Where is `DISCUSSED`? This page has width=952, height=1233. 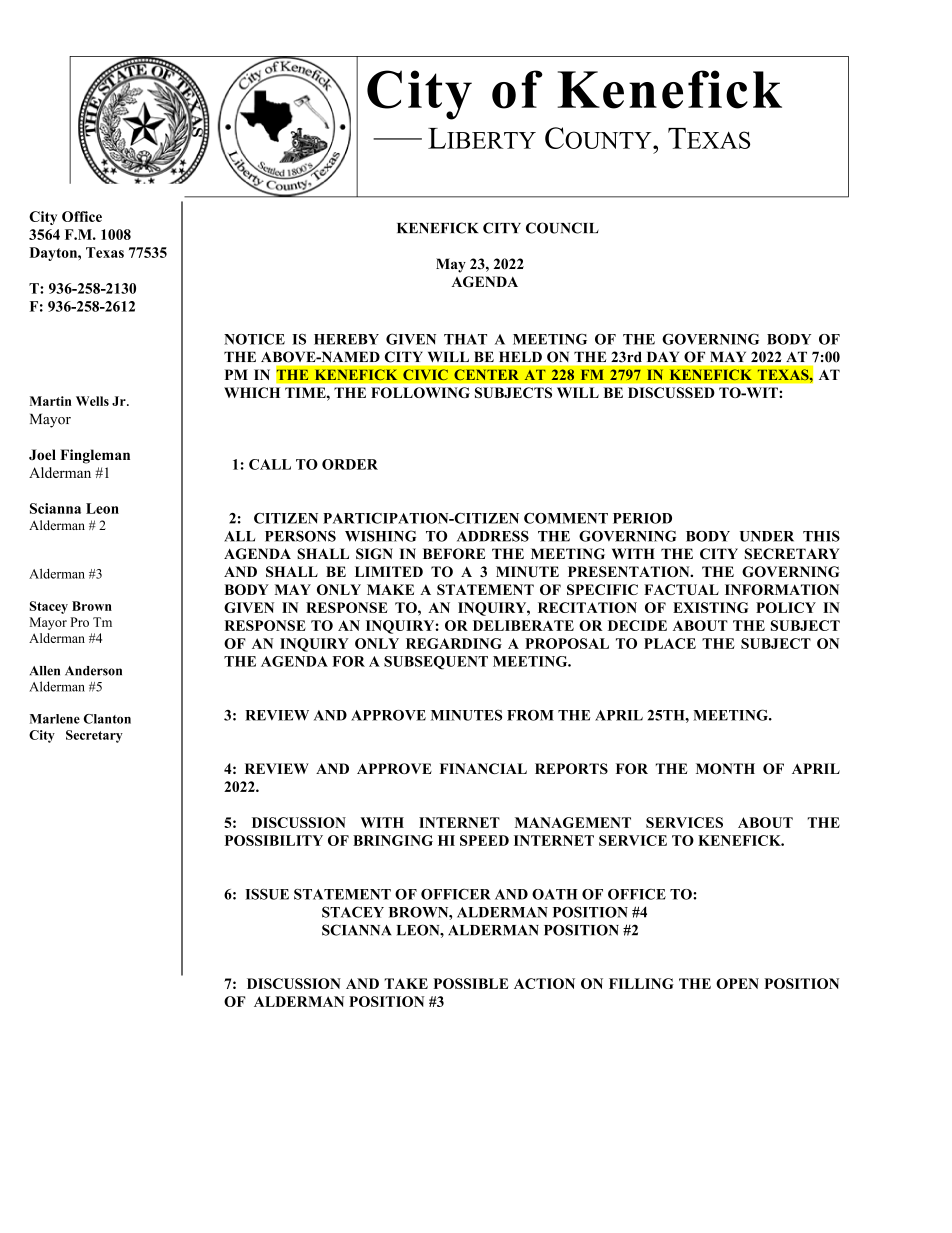
DISCUSSED is located at coordinates (671, 392).
